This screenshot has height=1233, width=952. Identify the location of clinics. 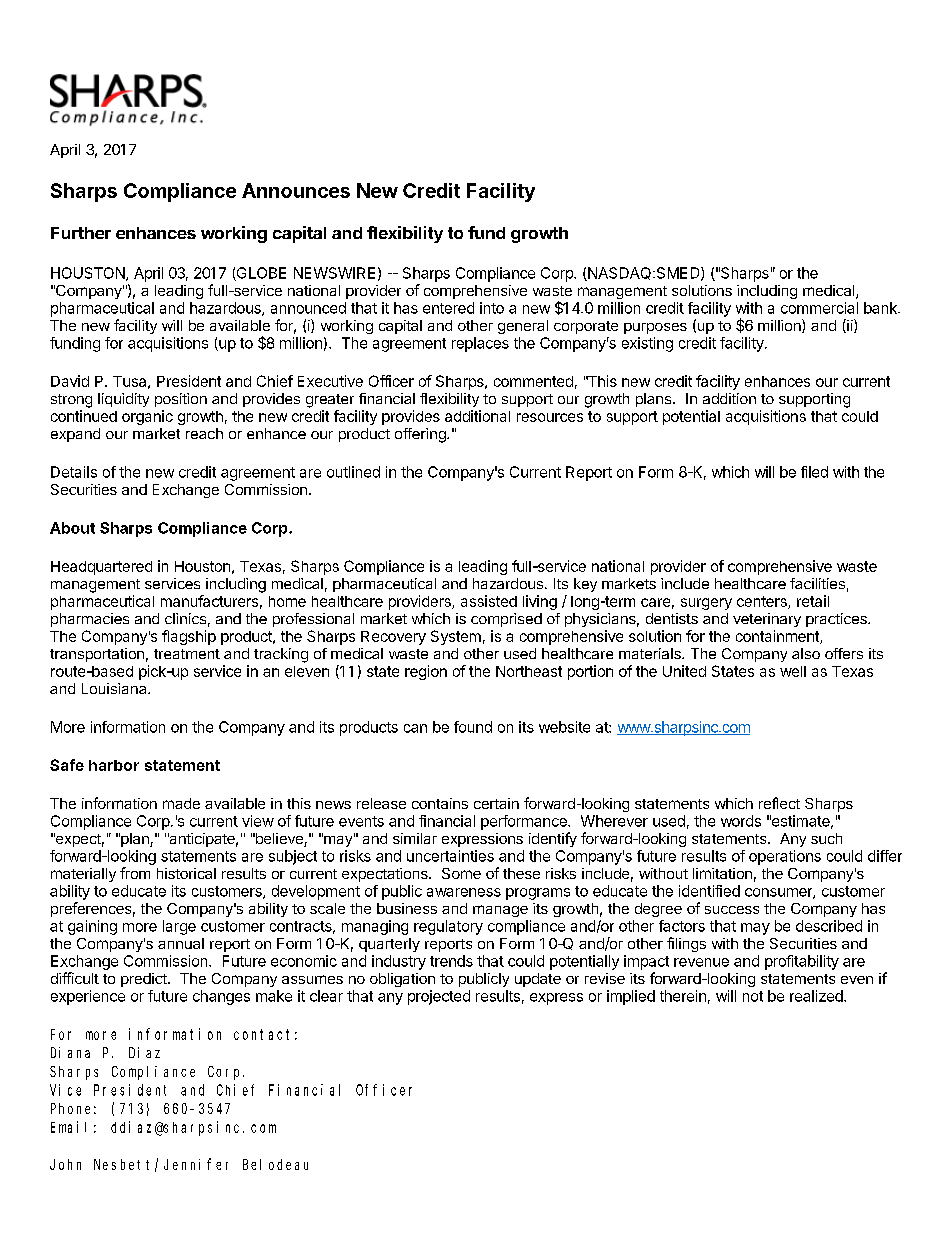
(185, 618).
